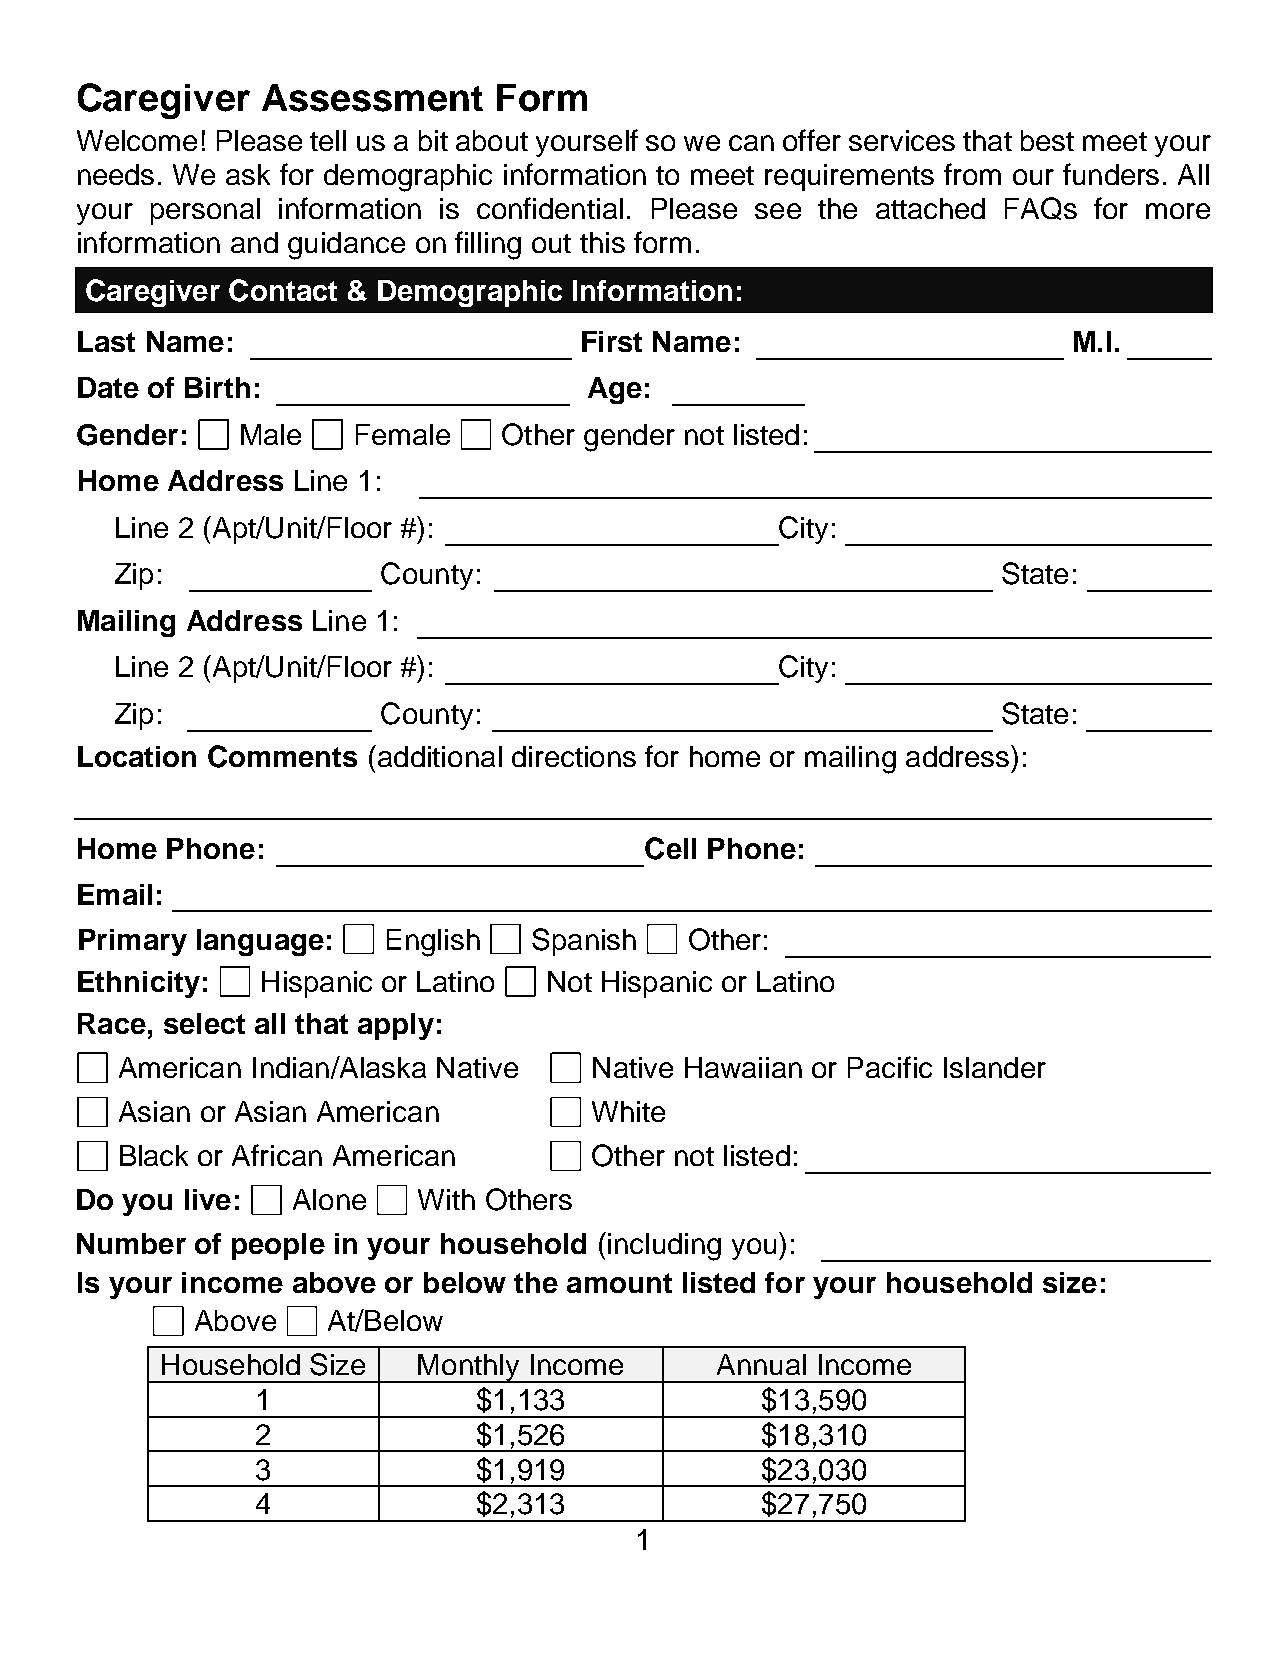 The image size is (1287, 1666). What do you see at coordinates (619, 1283) in the screenshot?
I see `amount` at bounding box center [619, 1283].
